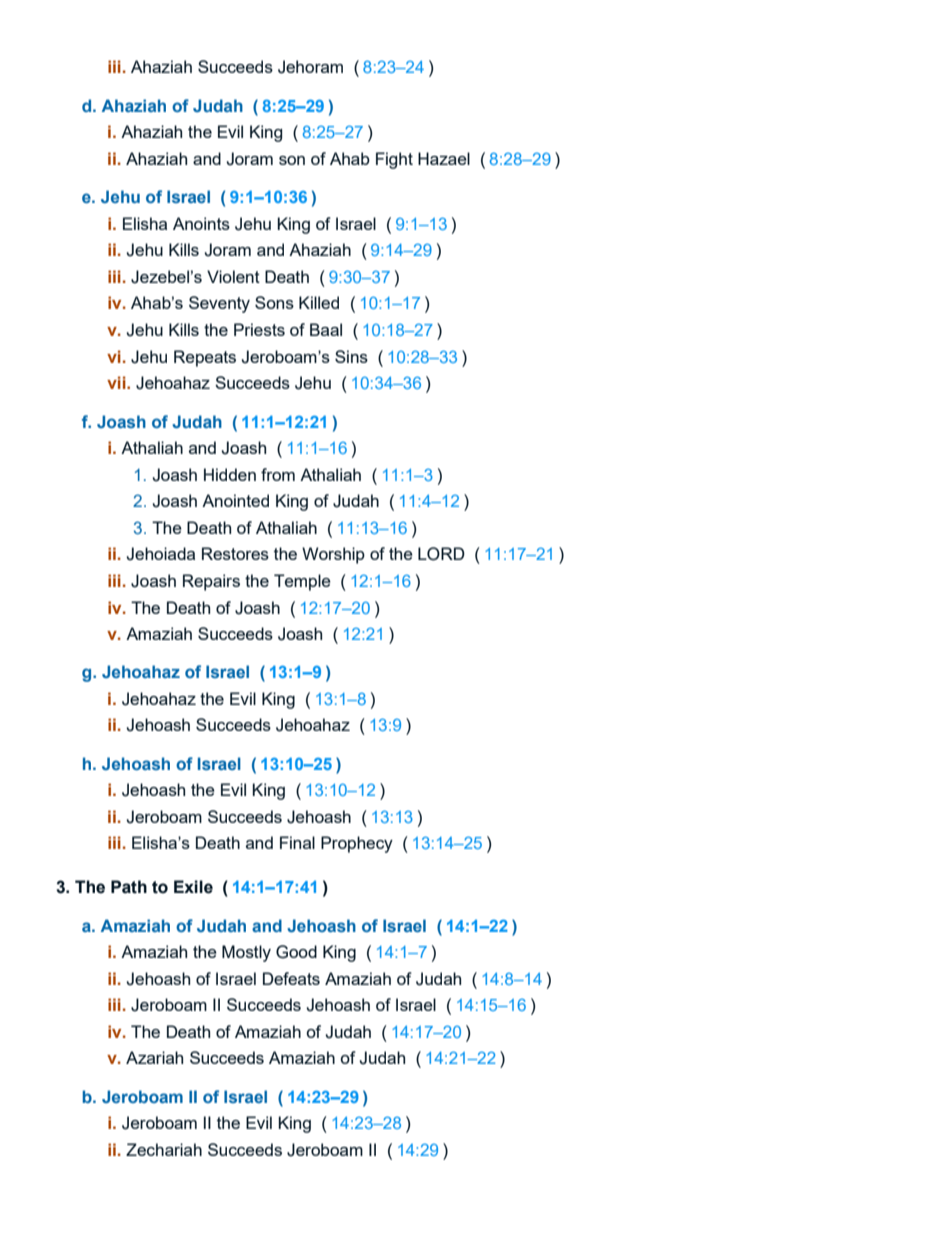 The image size is (952, 1233). What do you see at coordinates (351, 356) in the screenshot?
I see `Sins` at bounding box center [351, 356].
